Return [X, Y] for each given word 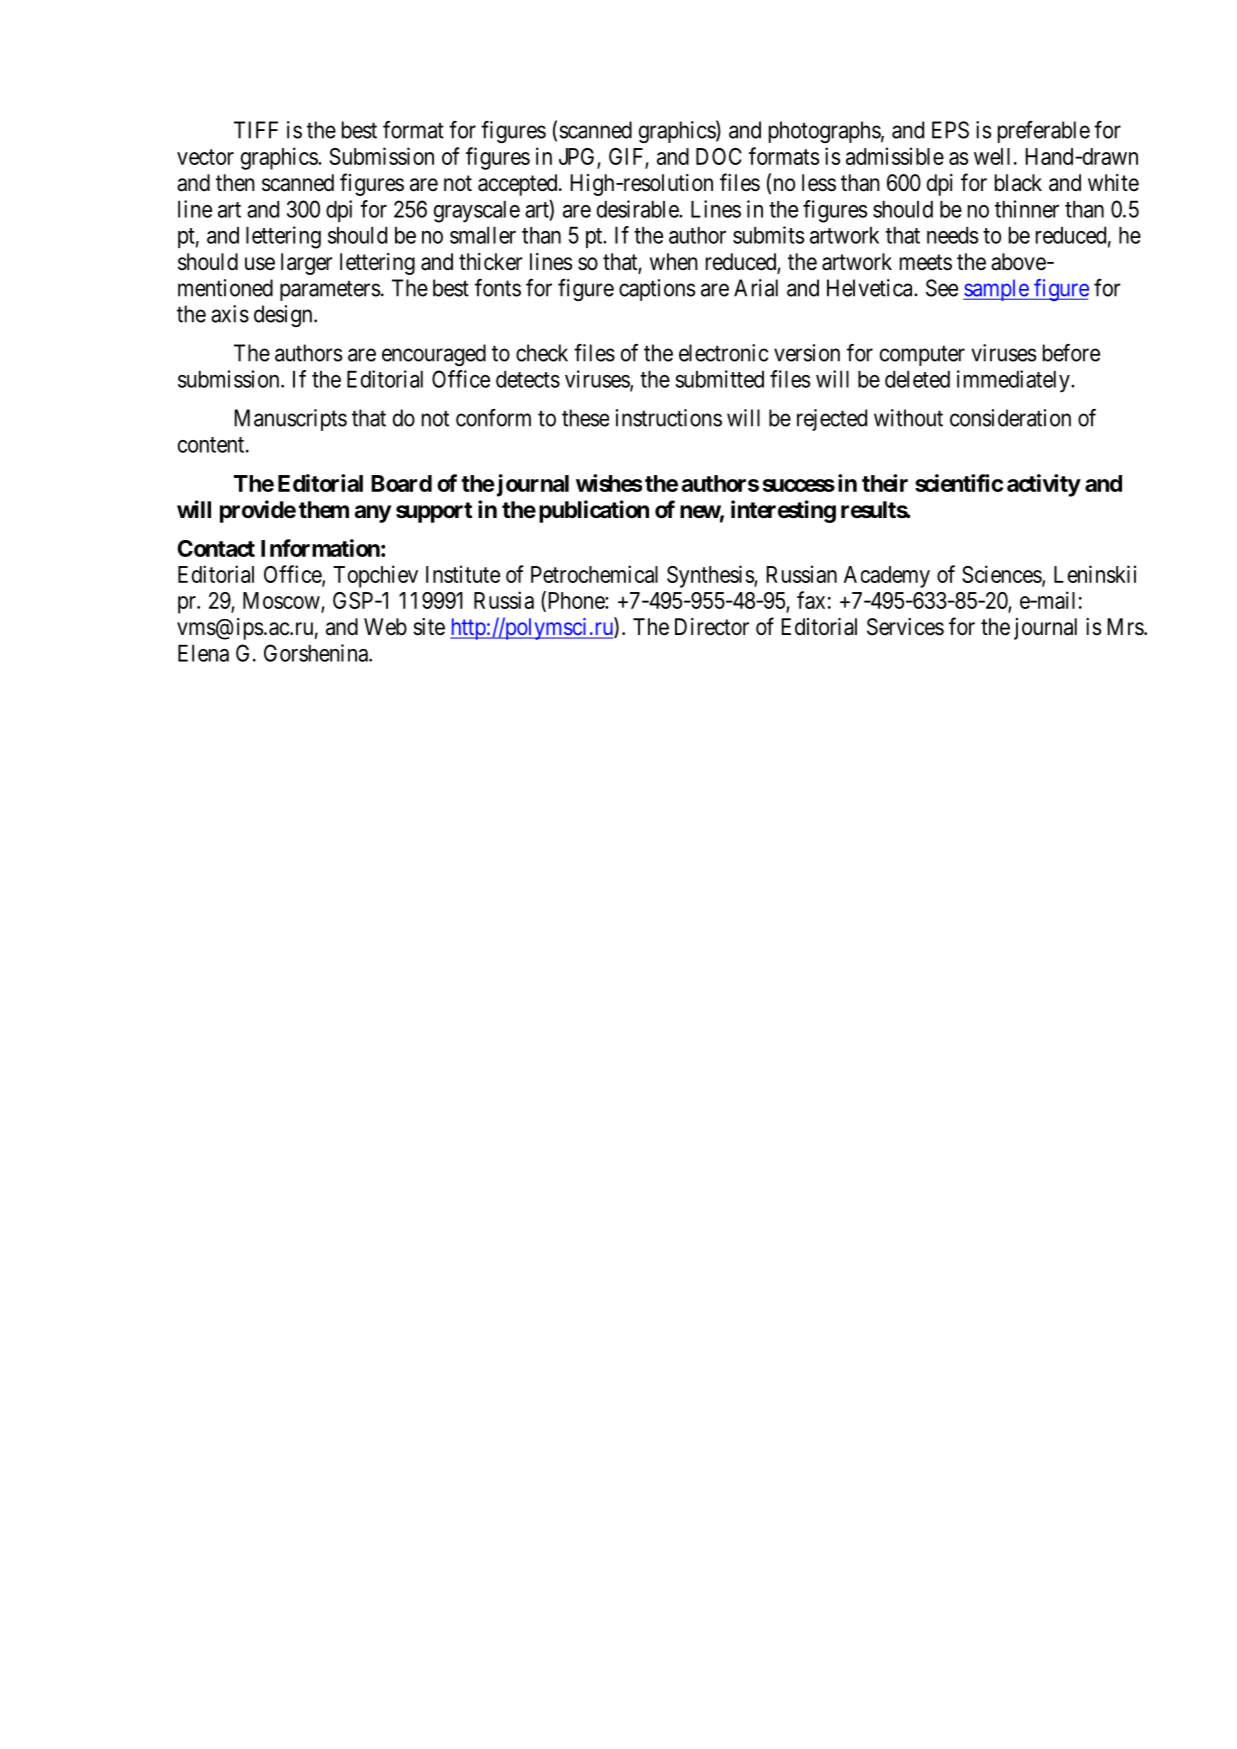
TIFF [256, 130]
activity [1044, 485]
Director [712, 627]
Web [385, 627]
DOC [719, 156]
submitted [719, 379]
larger [307, 264]
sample [996, 290]
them [324, 510]
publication [594, 511]
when [674, 262]
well [992, 156]
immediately [1014, 381]
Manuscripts [290, 420]
